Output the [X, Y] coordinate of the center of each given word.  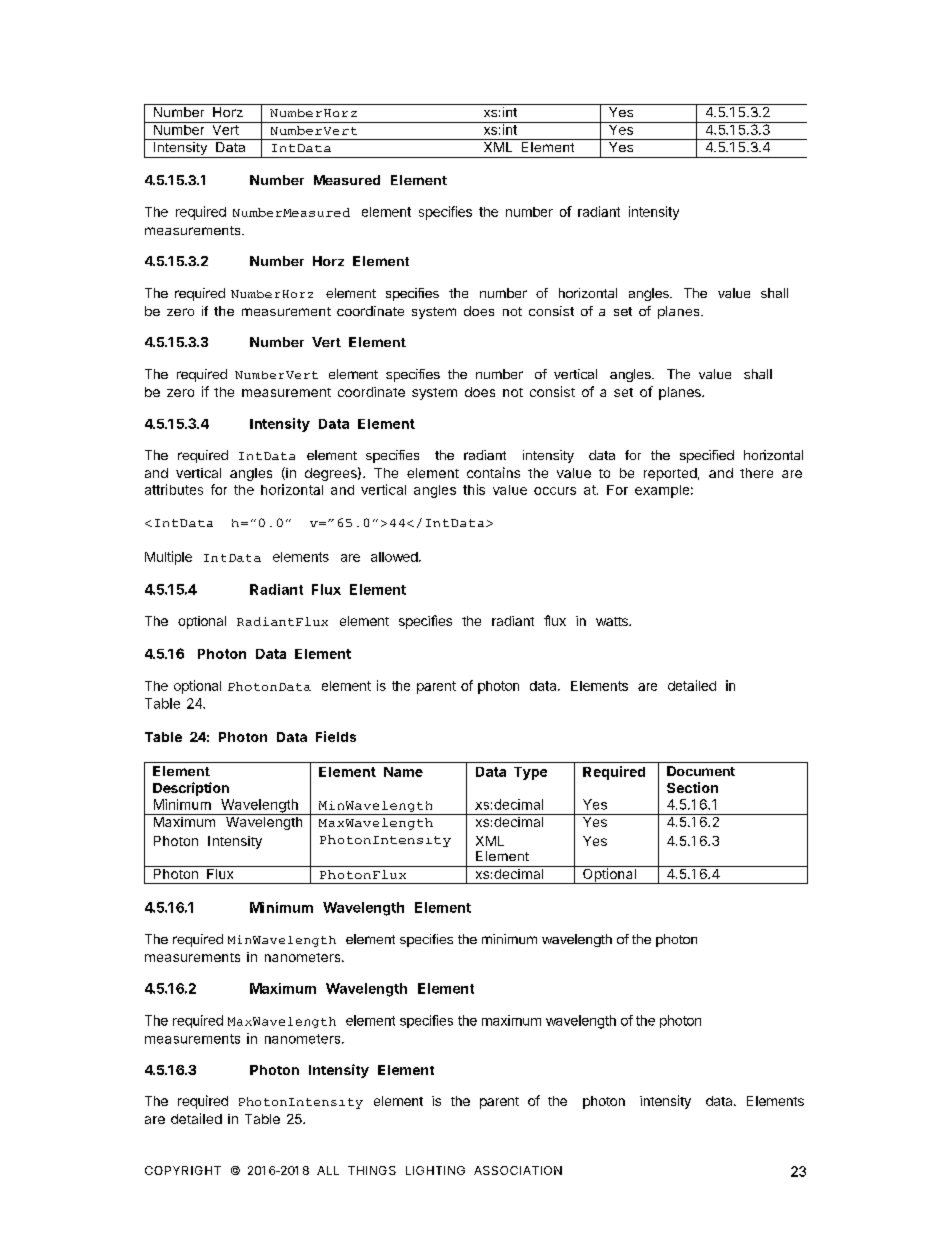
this [474, 489]
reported [670, 474]
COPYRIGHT [183, 1170]
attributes [174, 489]
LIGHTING [435, 1170]
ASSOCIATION [518, 1170]
